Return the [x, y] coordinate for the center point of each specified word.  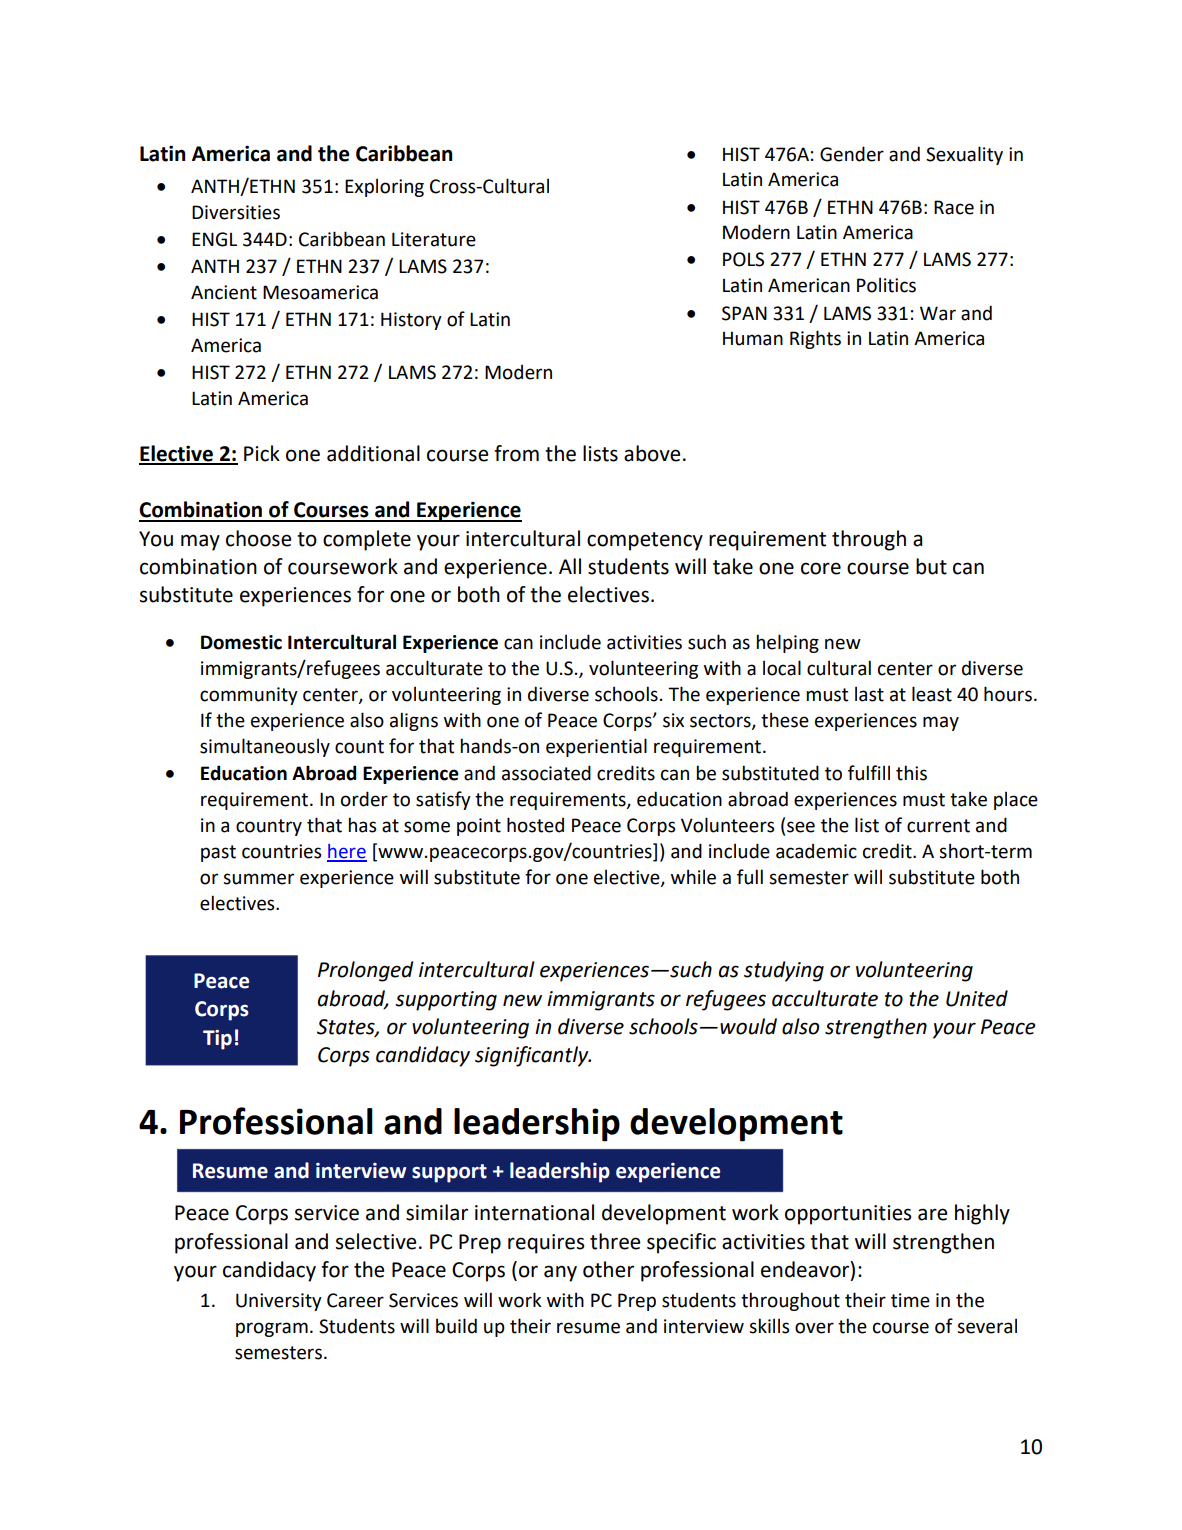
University [279, 1302]
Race [954, 207]
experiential [596, 747]
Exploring [384, 187]
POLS [743, 259]
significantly [533, 1056]
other [608, 1269]
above [652, 453]
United [977, 998]
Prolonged [365, 971]
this [911, 773]
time [910, 1300]
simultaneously [265, 747]
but [931, 566]
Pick [262, 453]
